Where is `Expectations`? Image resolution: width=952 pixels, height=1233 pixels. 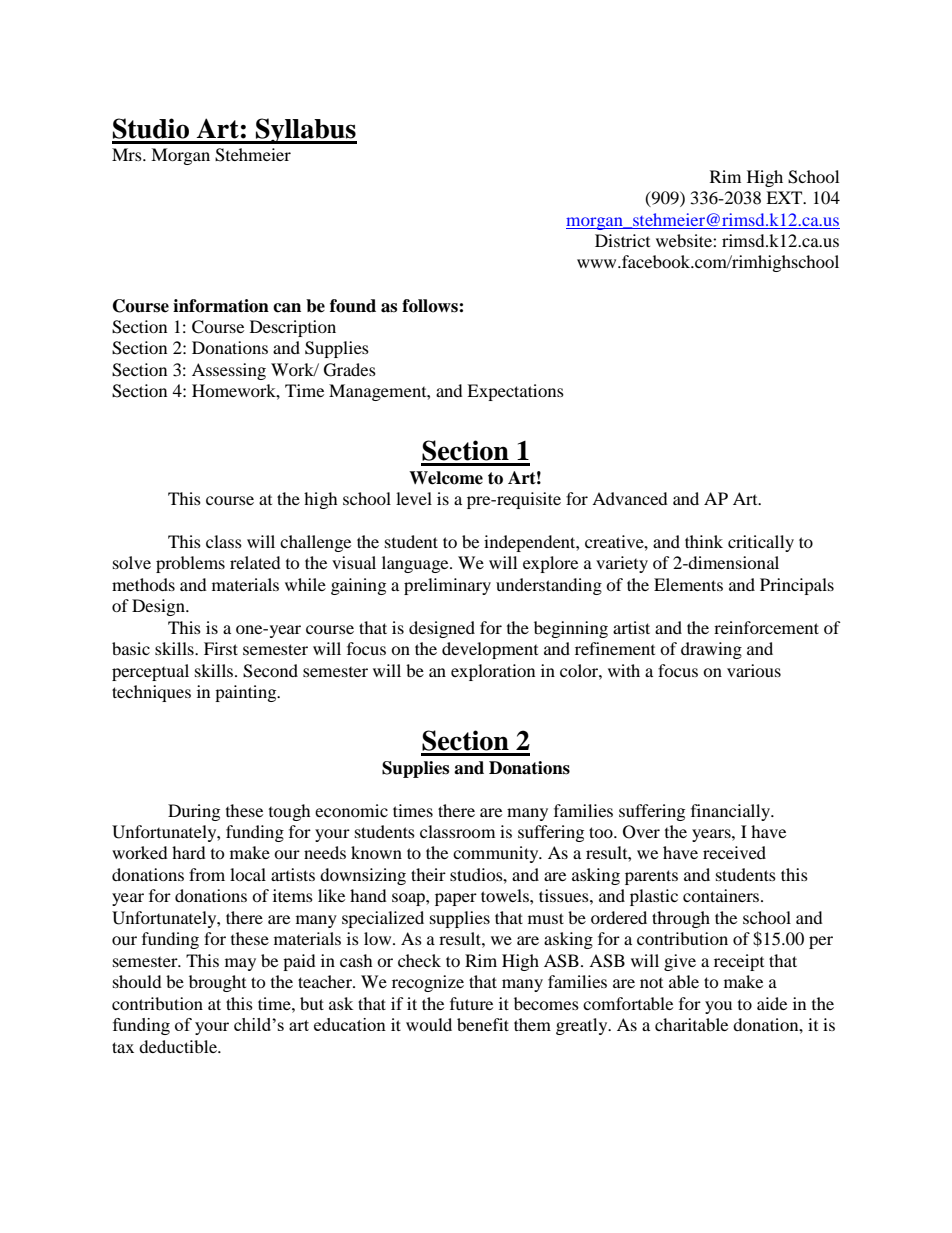
Expectations is located at coordinates (515, 392).
